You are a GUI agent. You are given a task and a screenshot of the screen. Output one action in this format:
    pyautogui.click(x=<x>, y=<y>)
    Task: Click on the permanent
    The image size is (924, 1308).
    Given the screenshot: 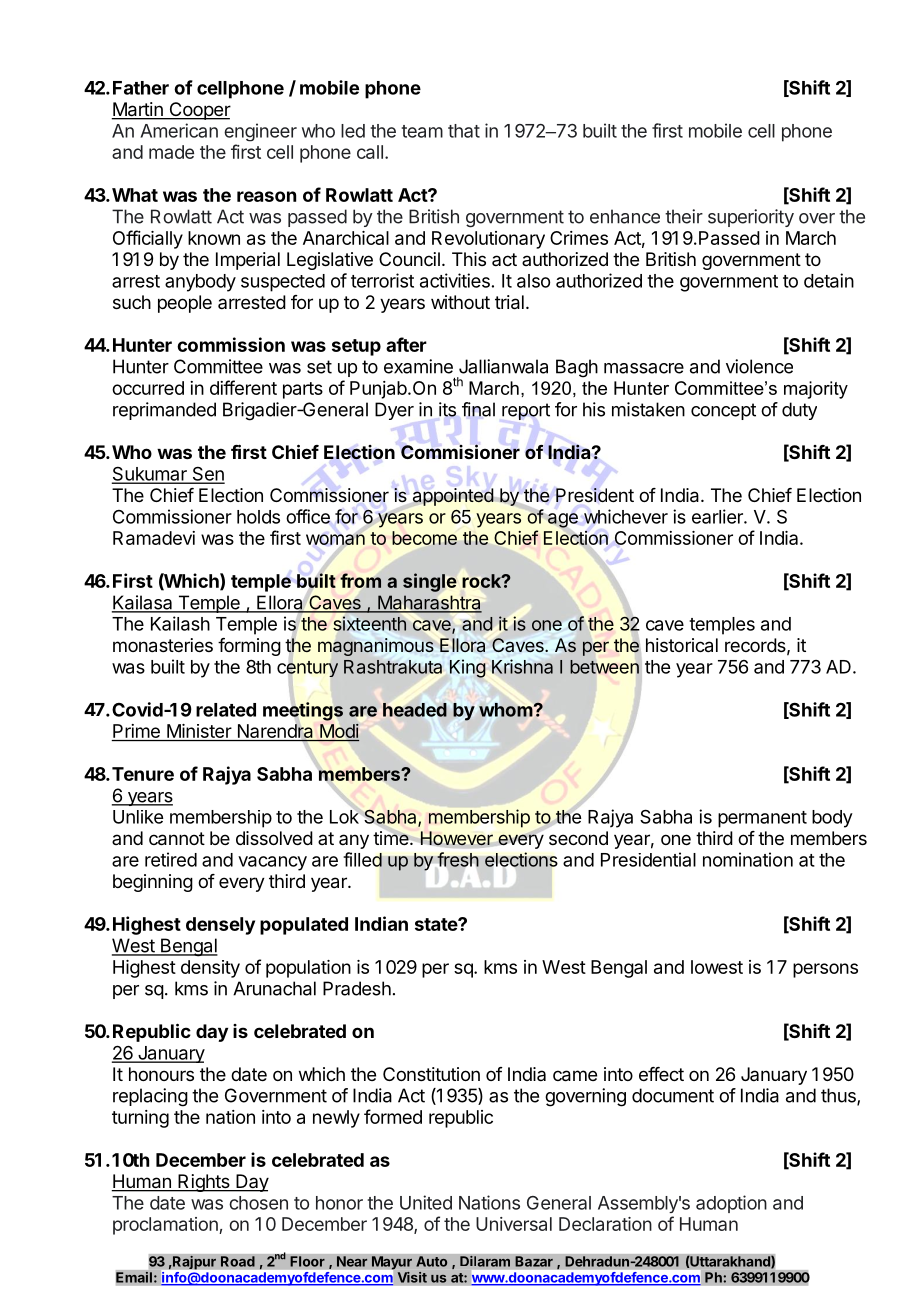 What is the action you would take?
    pyautogui.click(x=762, y=819)
